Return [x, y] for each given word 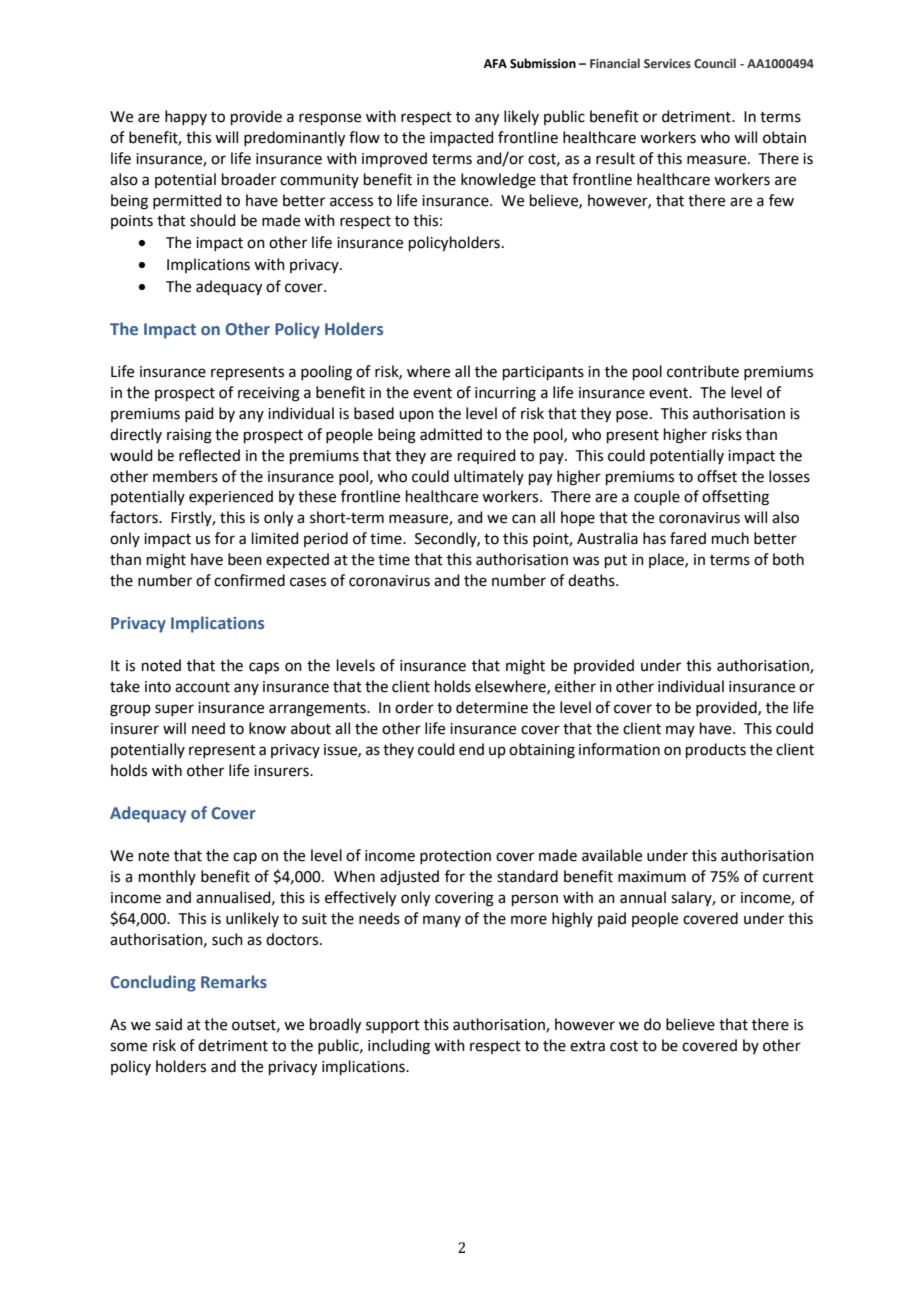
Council [715, 63]
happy [186, 117]
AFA [495, 63]
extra [587, 1046]
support [393, 1026]
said [168, 1024]
